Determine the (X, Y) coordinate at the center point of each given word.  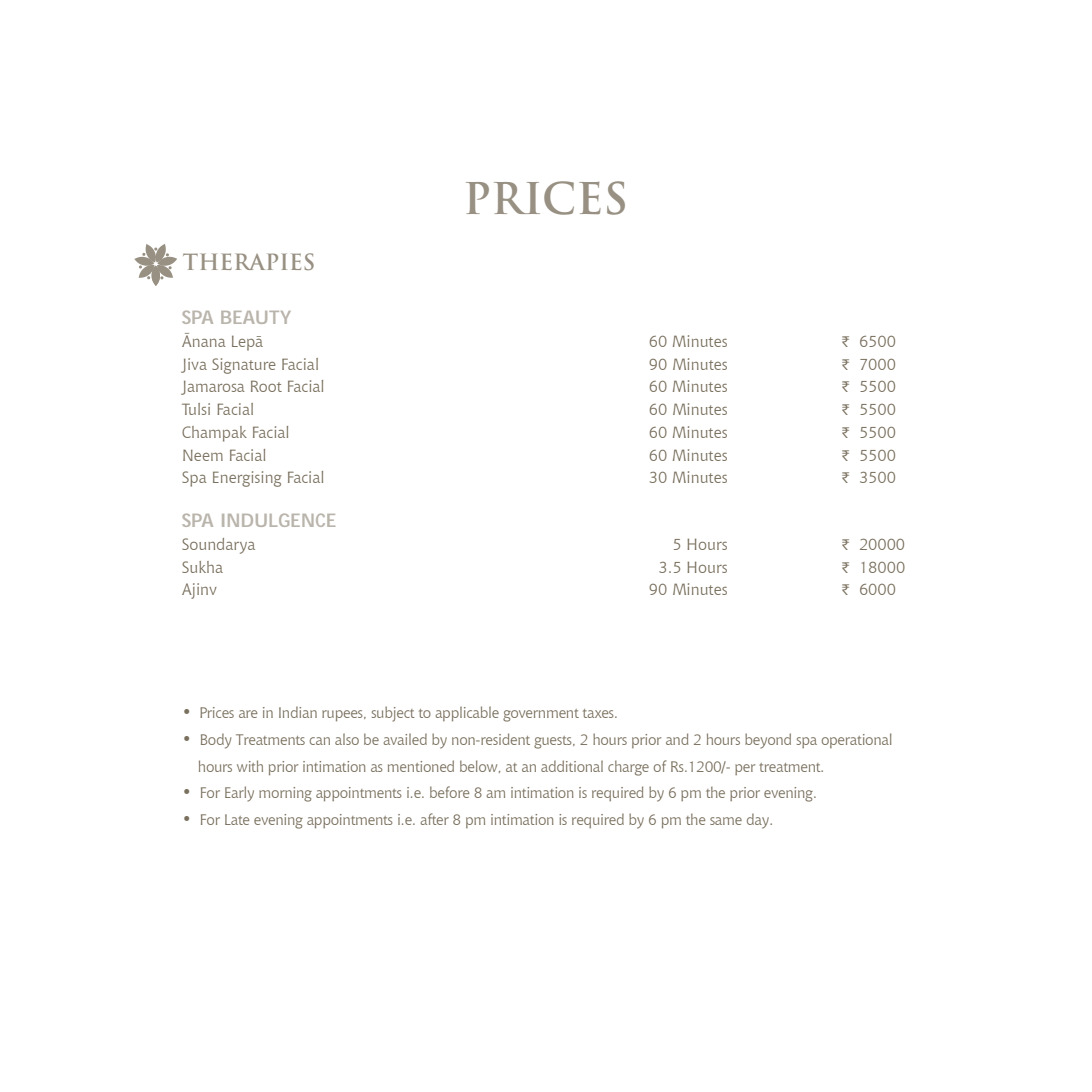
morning (285, 794)
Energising (247, 479)
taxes (599, 713)
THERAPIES (248, 261)
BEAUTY (256, 317)
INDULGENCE (278, 520)
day (759, 821)
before (449, 792)
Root (266, 386)
